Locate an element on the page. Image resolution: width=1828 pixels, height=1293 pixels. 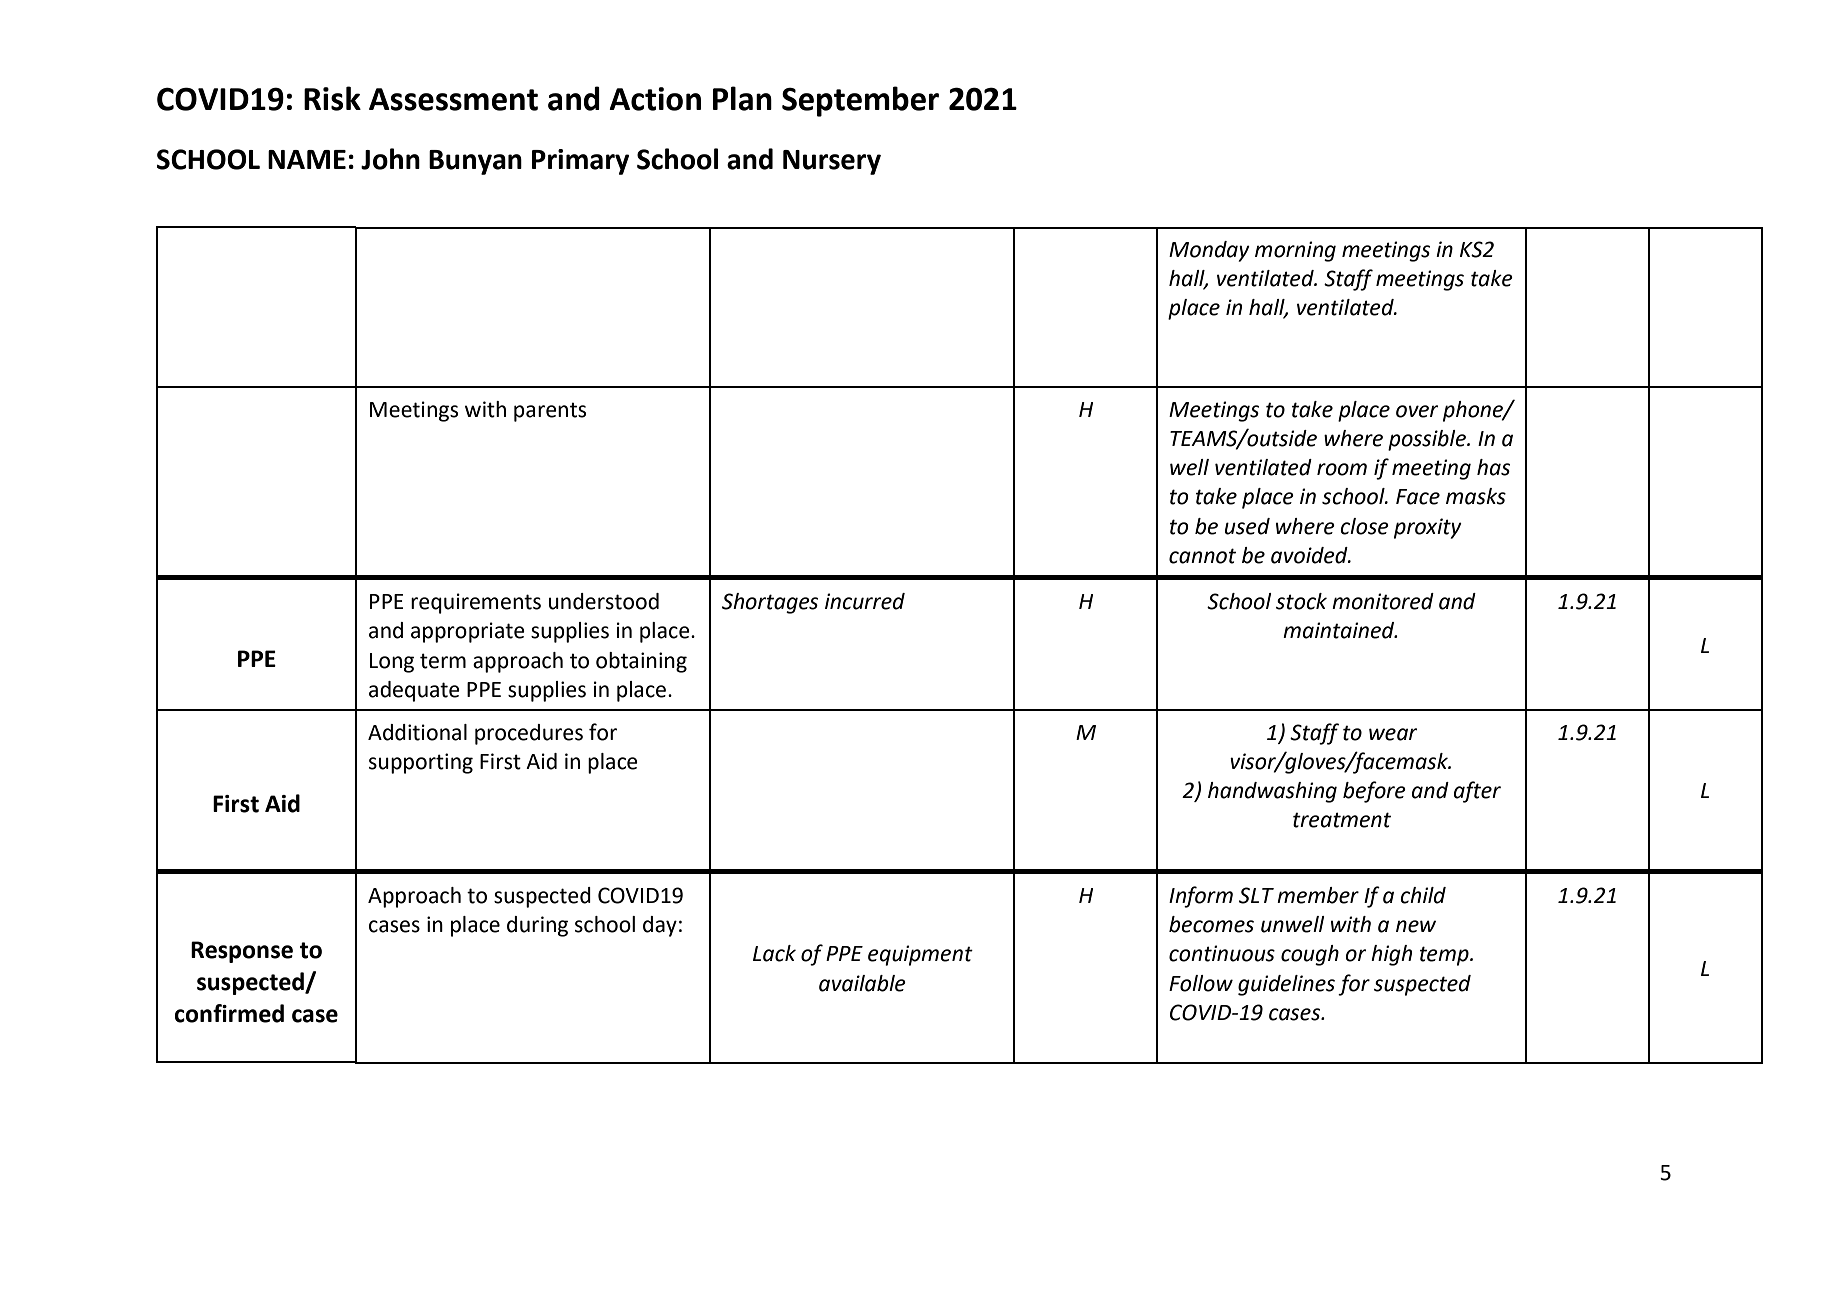
incurred is located at coordinates (865, 601).
